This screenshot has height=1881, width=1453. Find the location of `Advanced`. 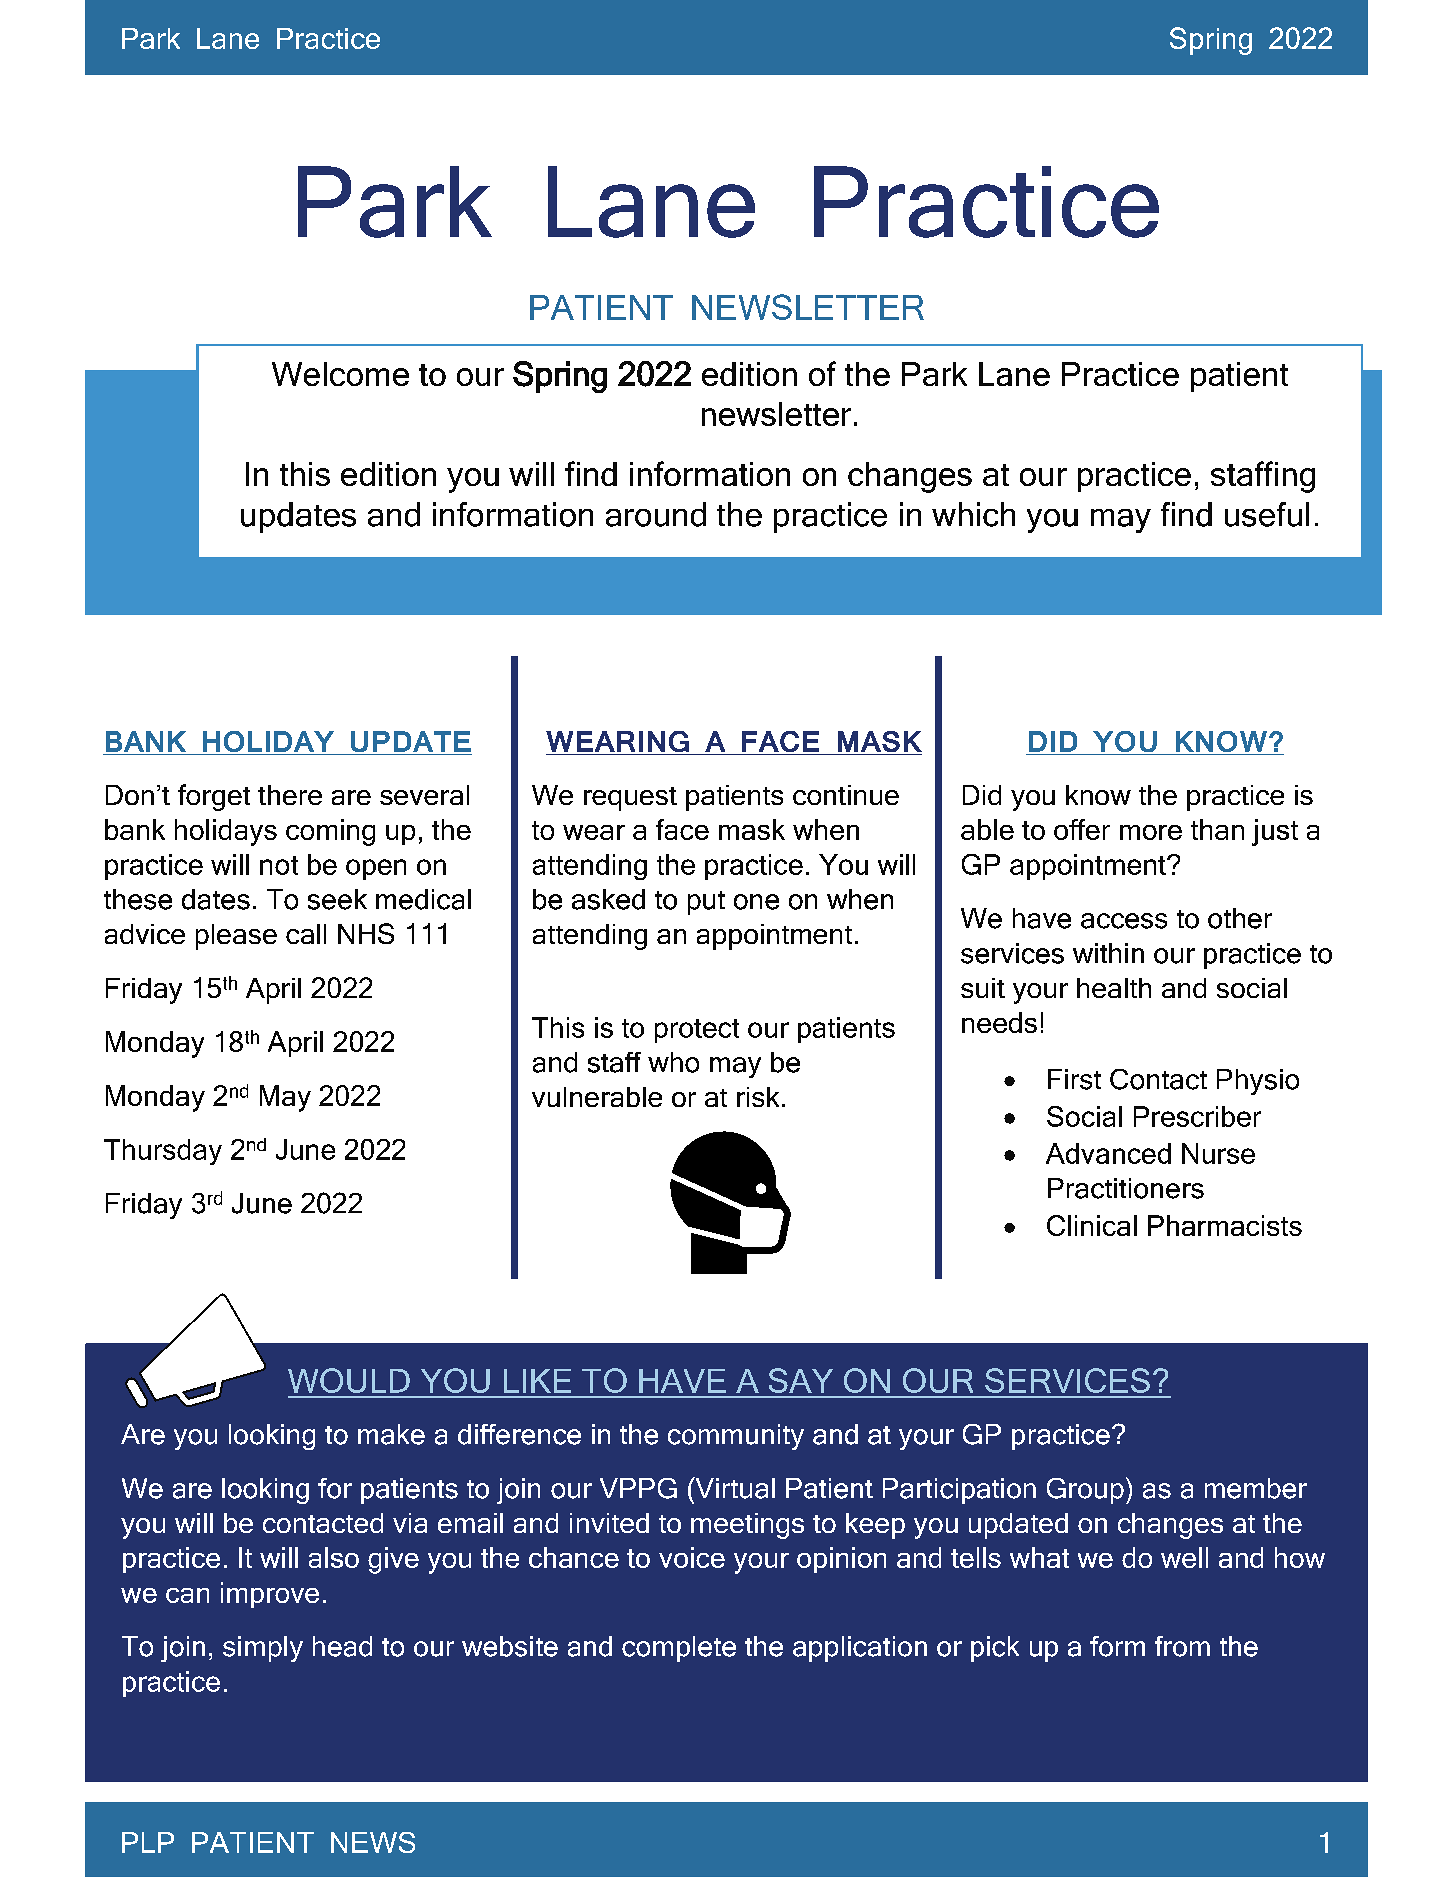

Advanced is located at coordinates (1108, 1153).
